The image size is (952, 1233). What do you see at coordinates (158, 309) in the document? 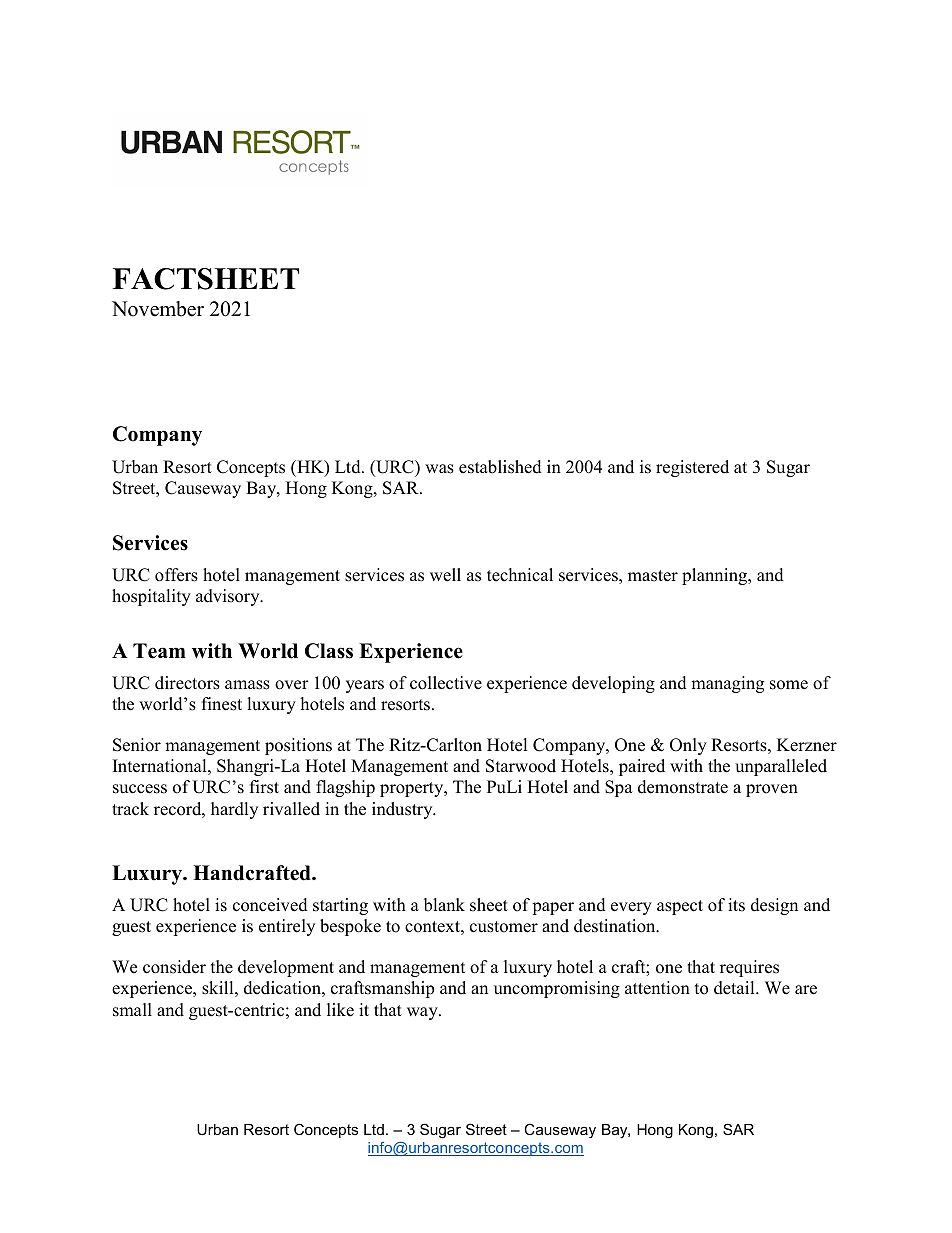
I see `November` at bounding box center [158, 309].
